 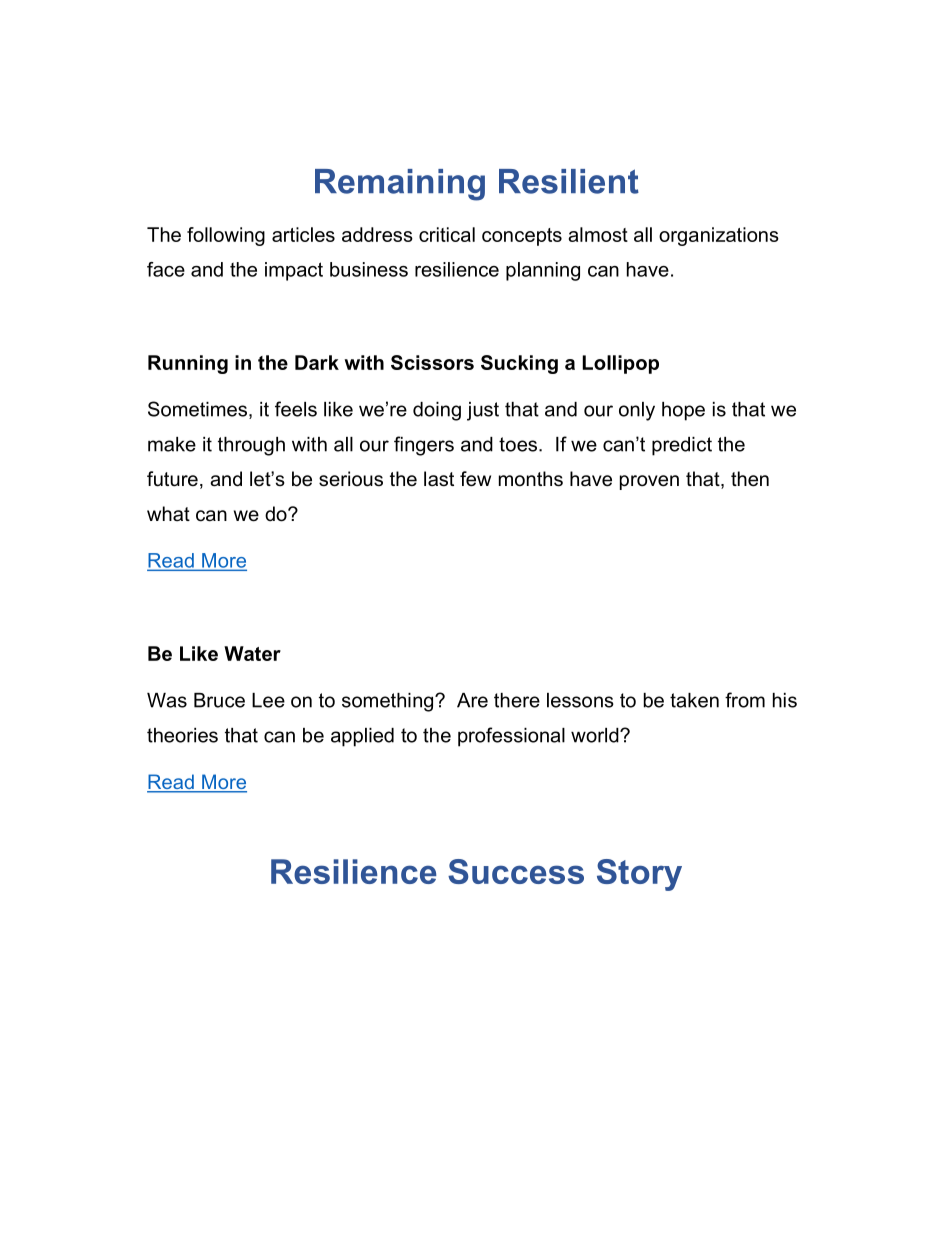 What do you see at coordinates (719, 236) in the image?
I see `organizations` at bounding box center [719, 236].
